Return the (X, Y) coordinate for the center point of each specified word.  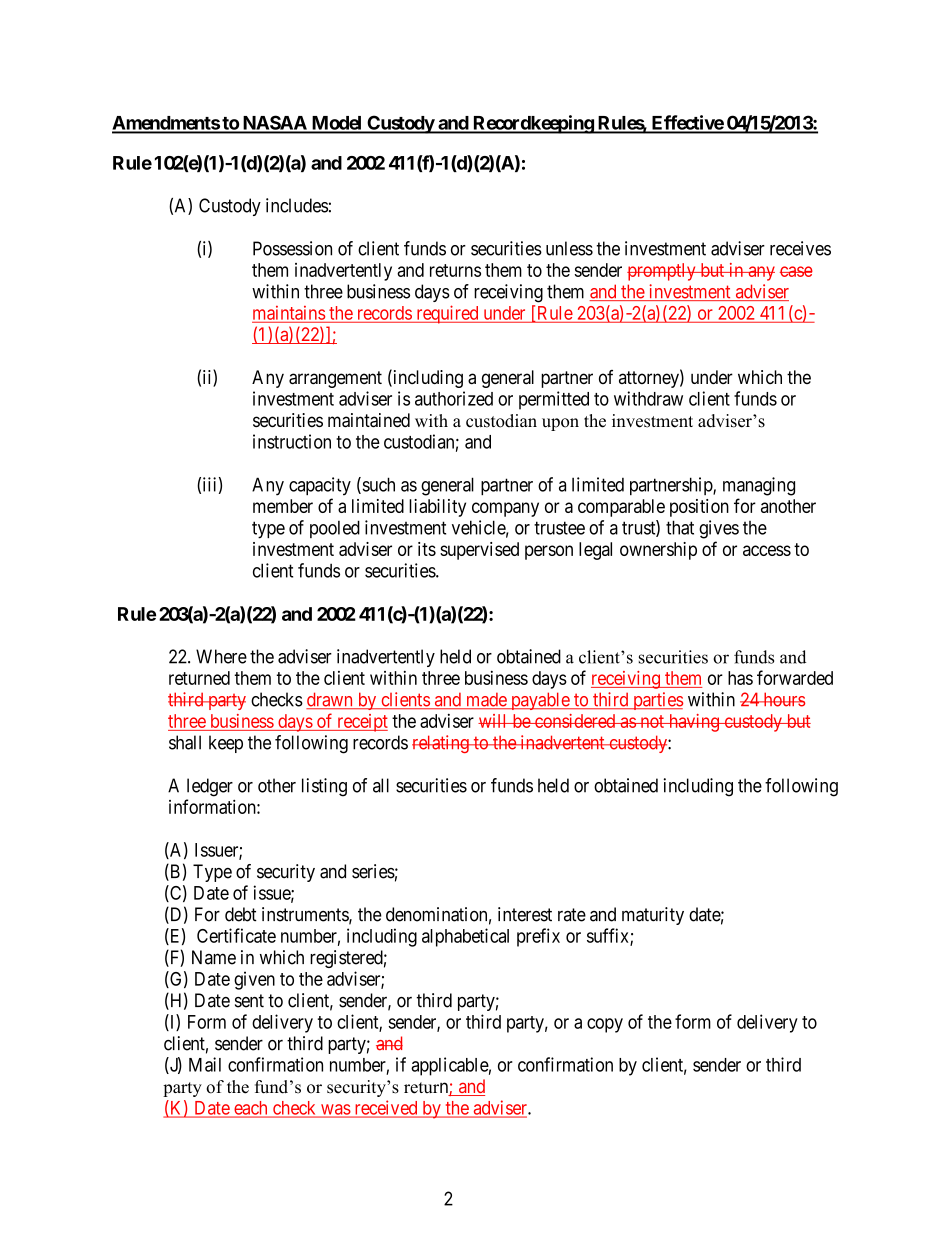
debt (241, 914)
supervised (479, 551)
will (494, 721)
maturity (653, 916)
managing (759, 486)
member (283, 506)
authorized (454, 398)
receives (800, 248)
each (251, 1109)
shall (185, 742)
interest (525, 914)
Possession (292, 248)
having (693, 723)
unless (569, 248)
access (767, 550)
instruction (292, 441)
